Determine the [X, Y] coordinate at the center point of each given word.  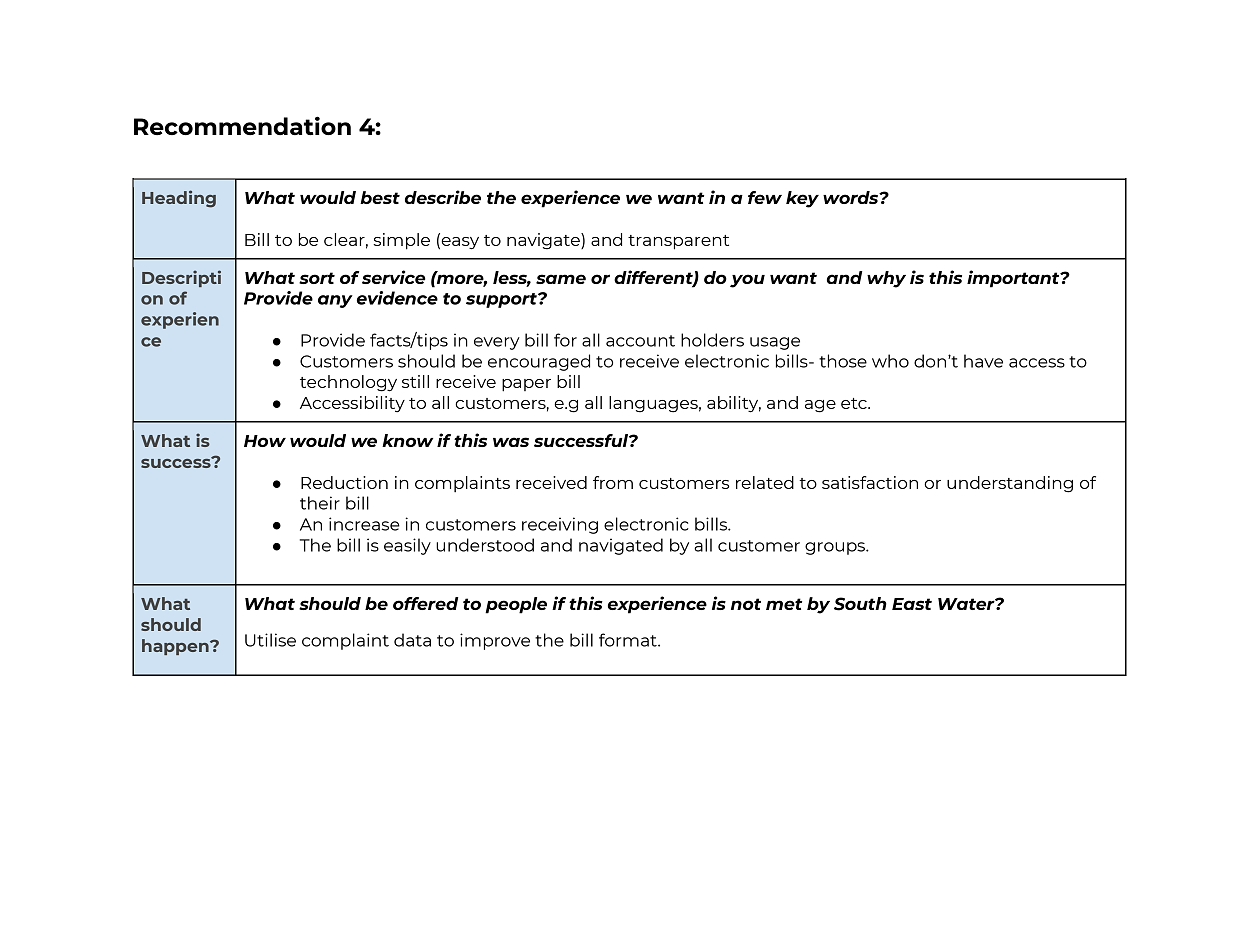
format [629, 640]
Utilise [270, 640]
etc [855, 403]
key [802, 199]
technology [348, 383]
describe [443, 197]
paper [526, 385]
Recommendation [242, 125]
